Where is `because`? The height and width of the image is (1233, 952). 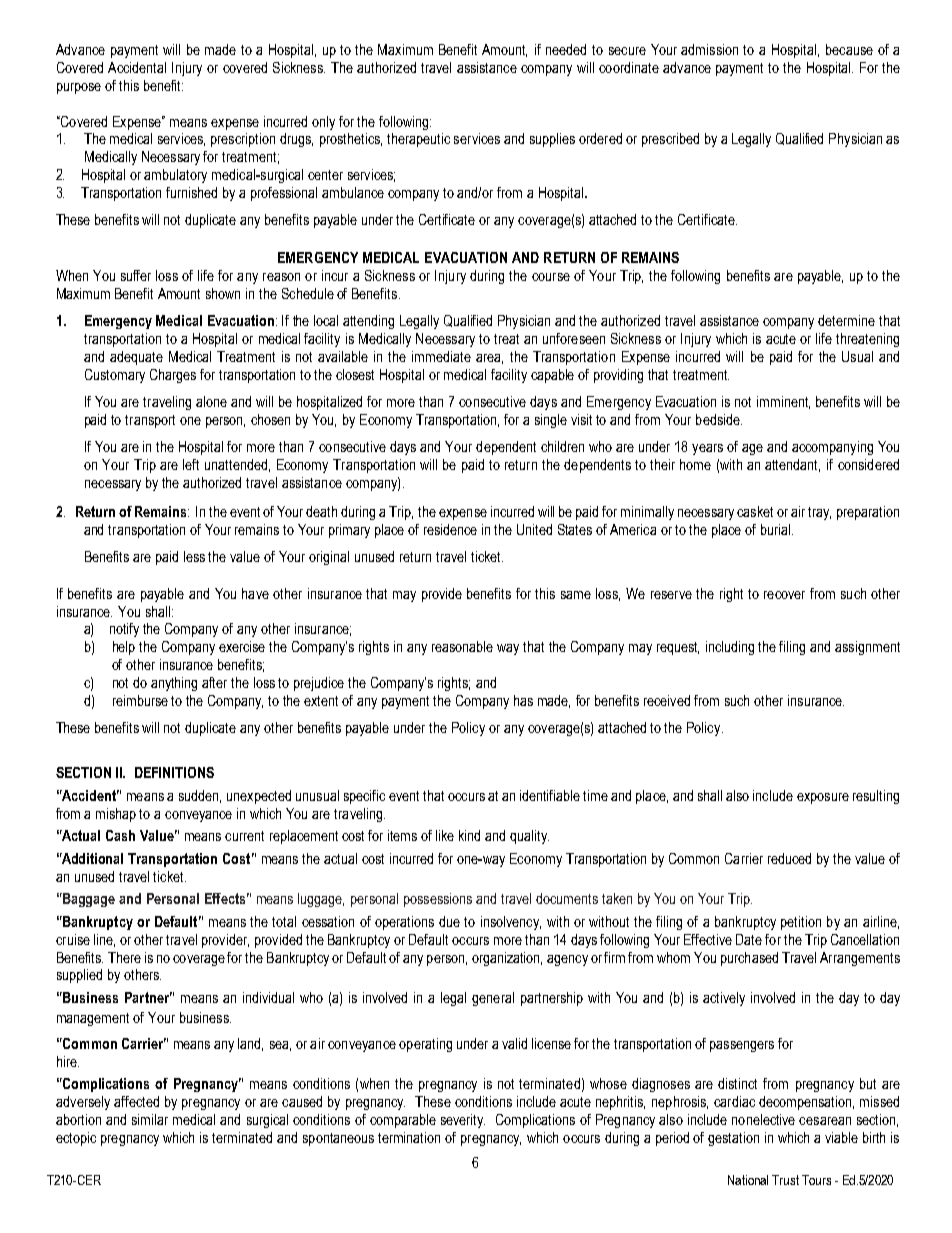
because is located at coordinates (849, 49).
